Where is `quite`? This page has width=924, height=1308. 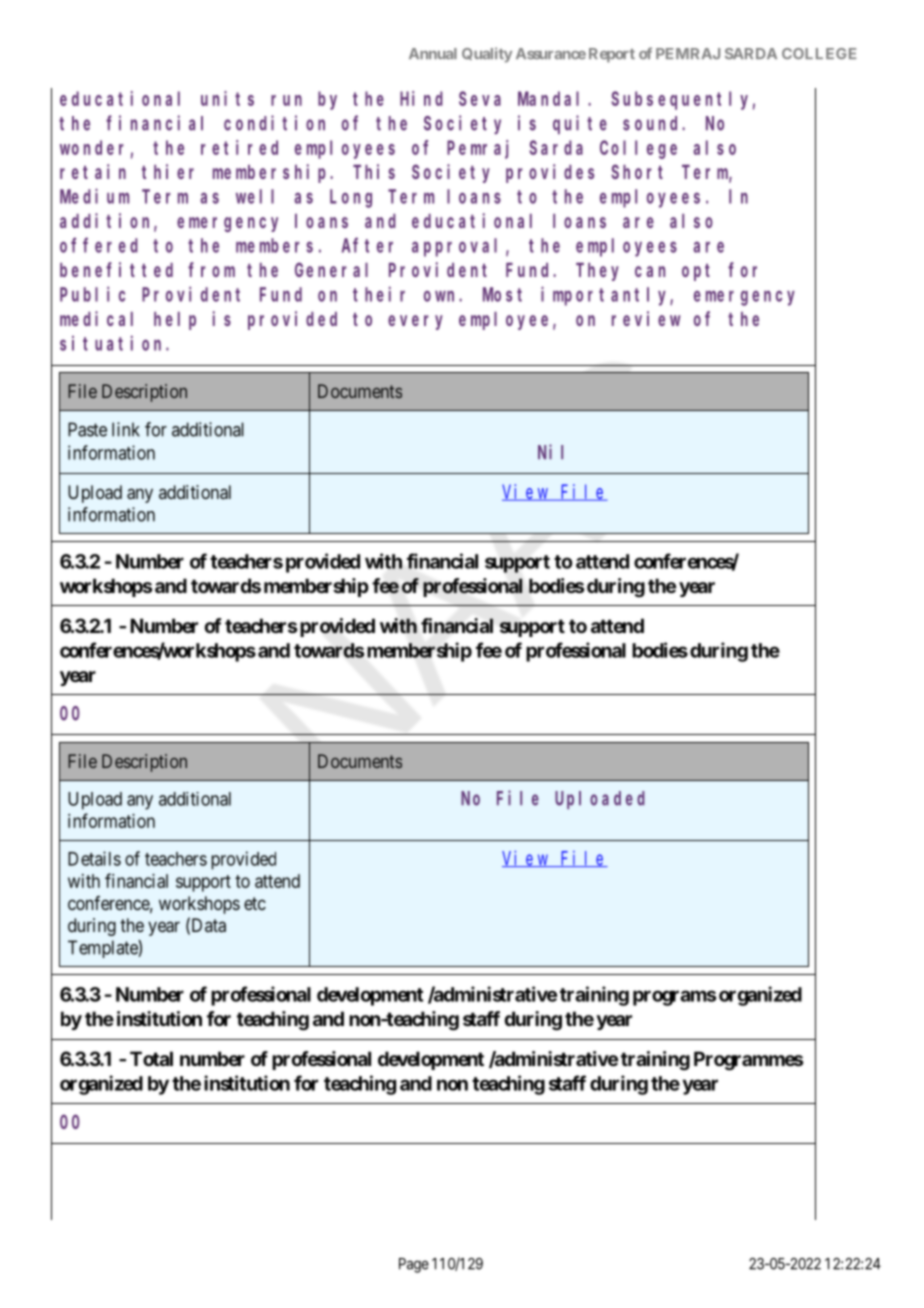 quite is located at coordinates (580, 124).
